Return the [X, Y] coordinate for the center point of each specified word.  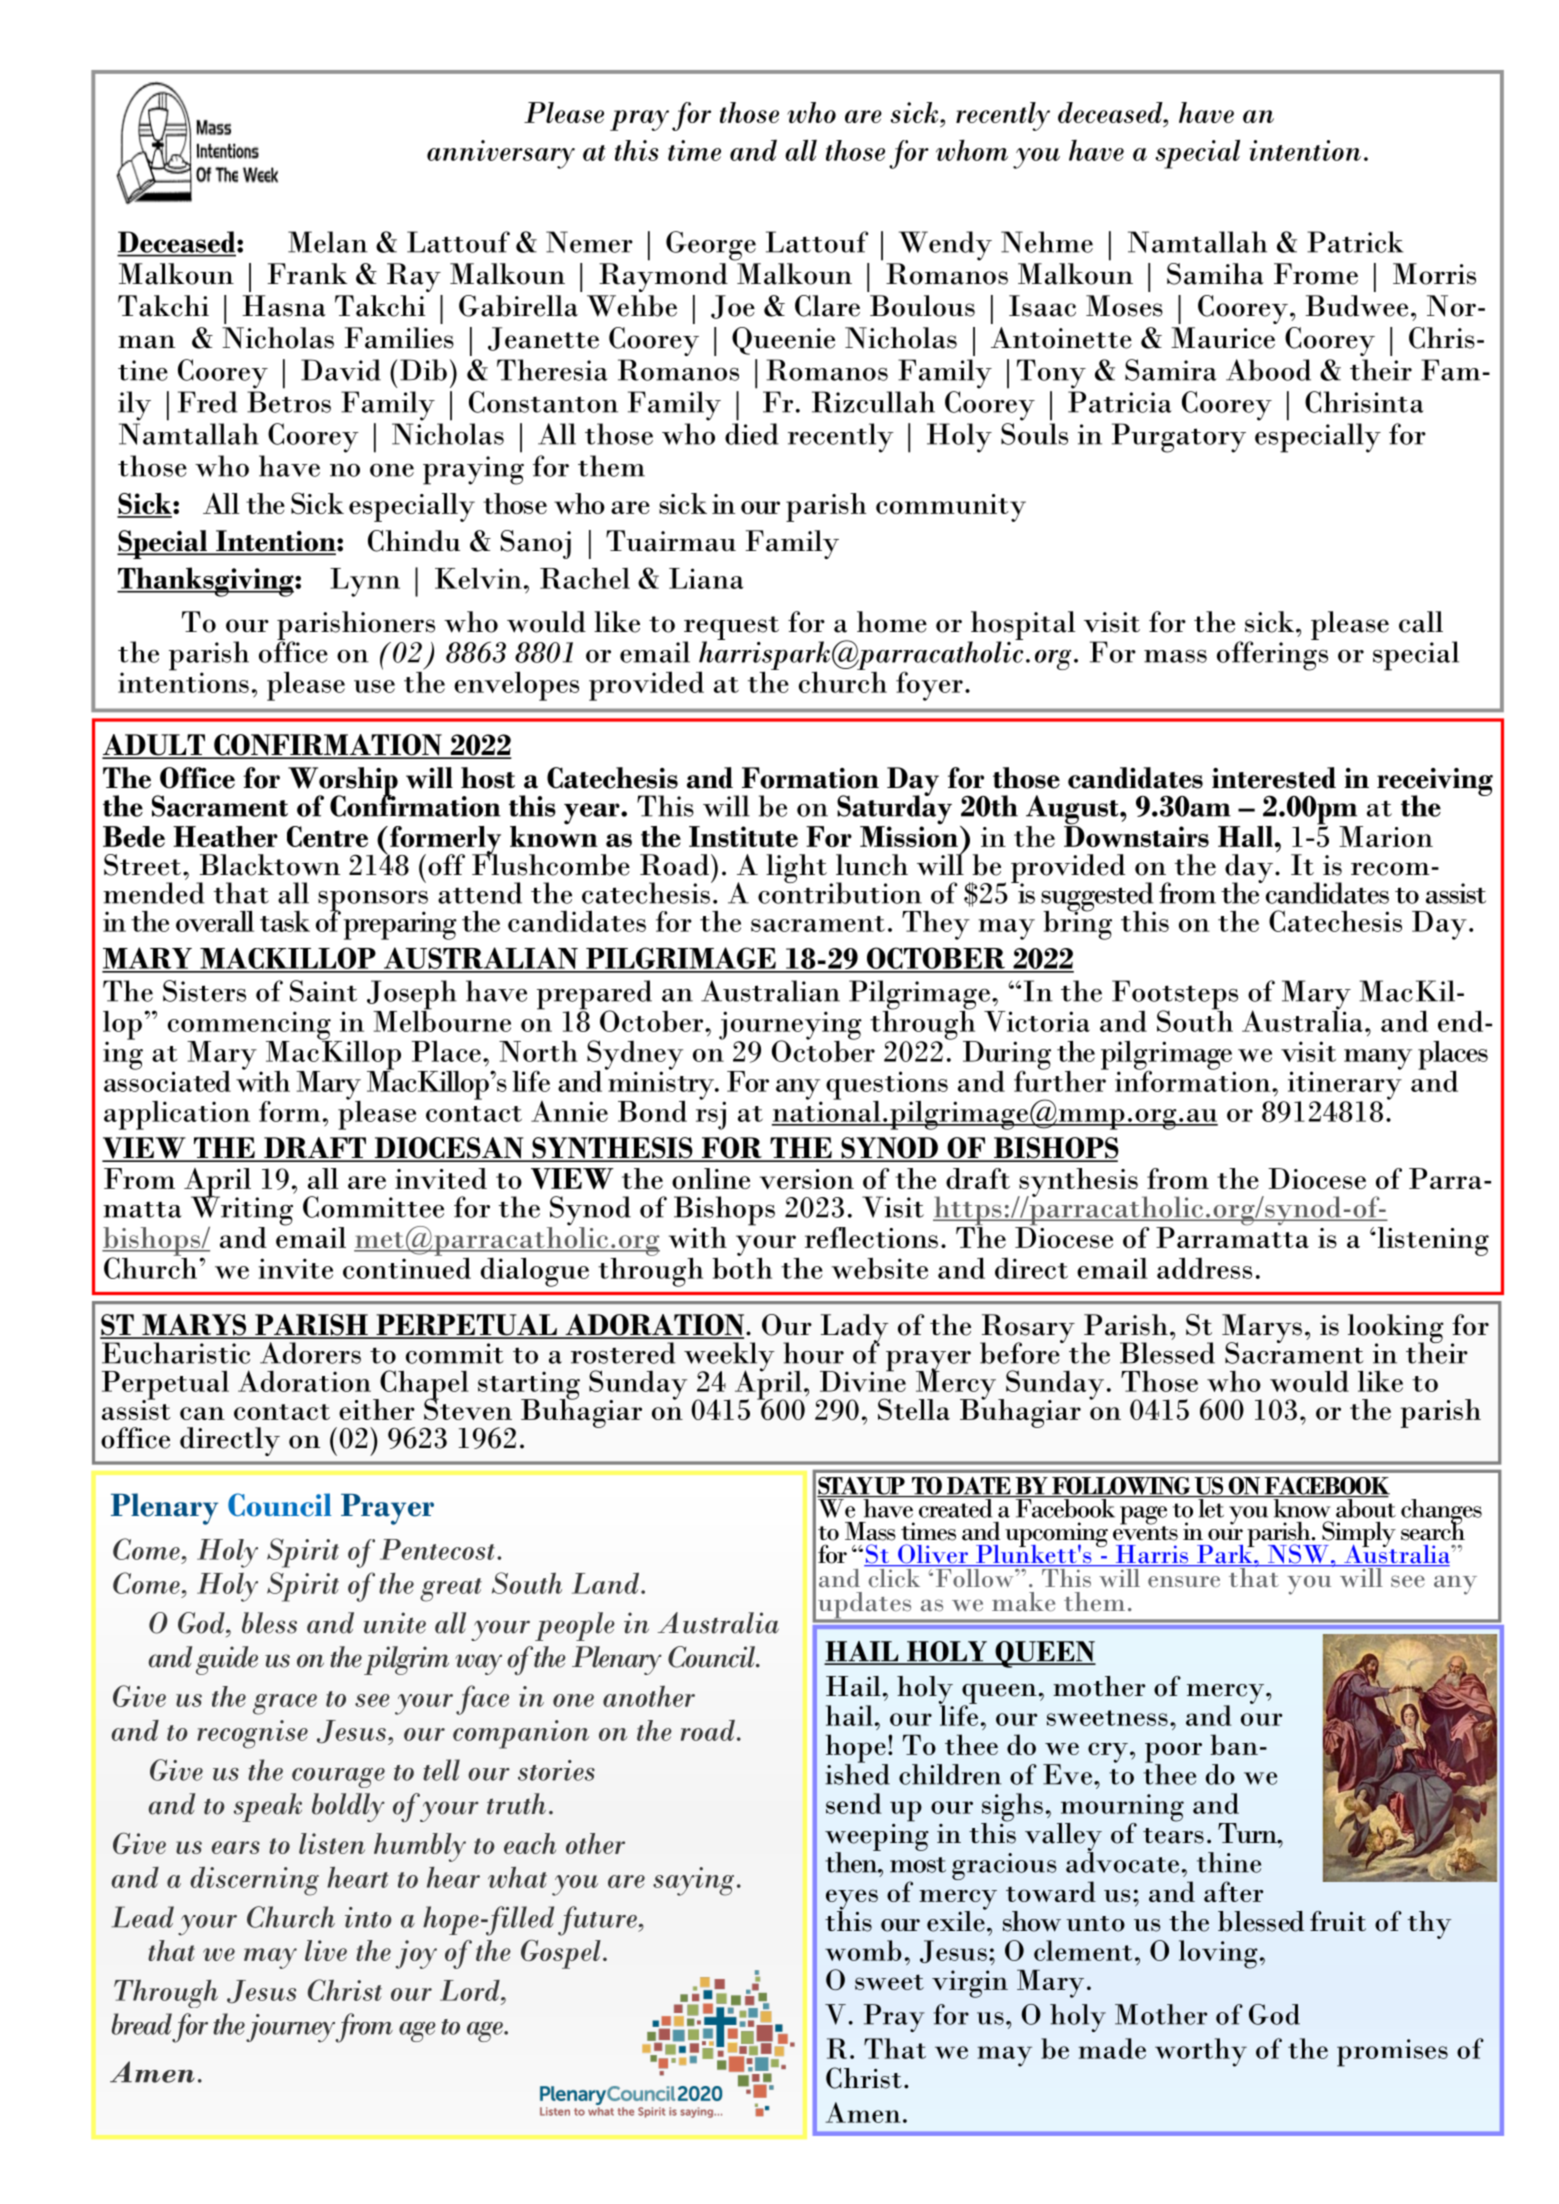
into [368, 1917]
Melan [328, 242]
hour [813, 1353]
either [377, 1409]
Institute [743, 836]
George [711, 246]
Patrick [1355, 242]
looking [1396, 1330]
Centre [327, 836]
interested [1274, 778]
